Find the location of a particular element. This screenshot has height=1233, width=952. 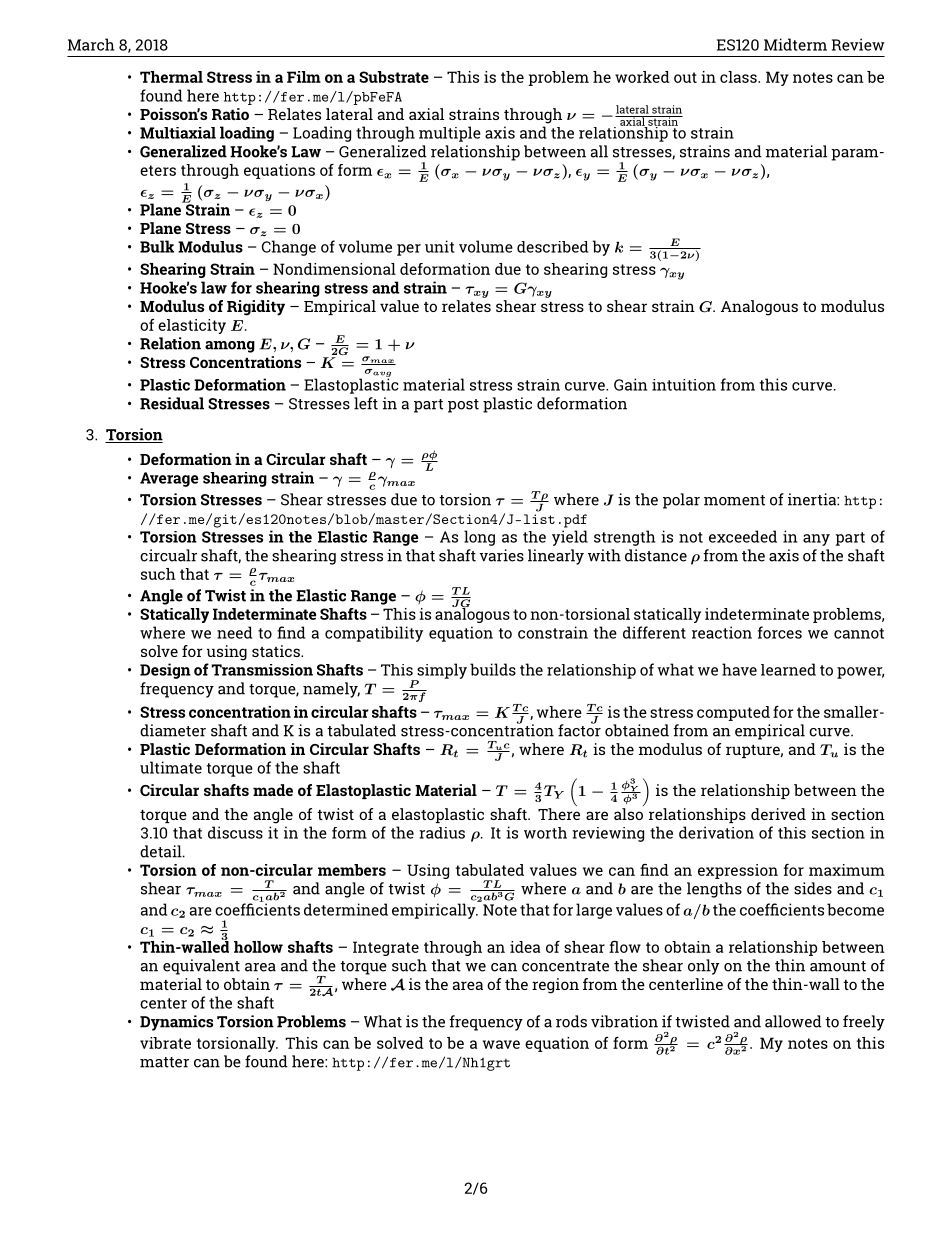

Substrate is located at coordinates (394, 77).
